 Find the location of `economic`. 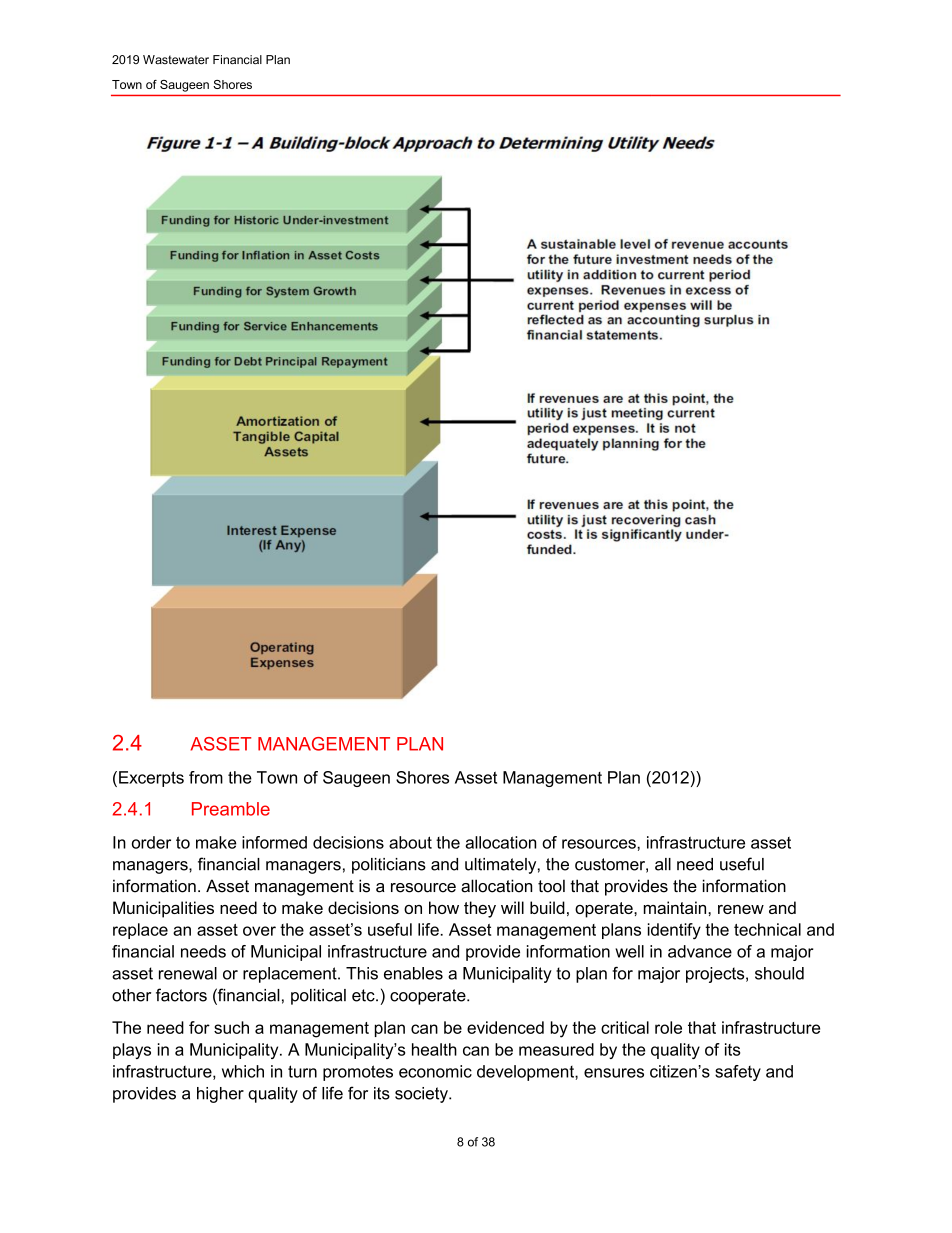

economic is located at coordinates (435, 1071).
